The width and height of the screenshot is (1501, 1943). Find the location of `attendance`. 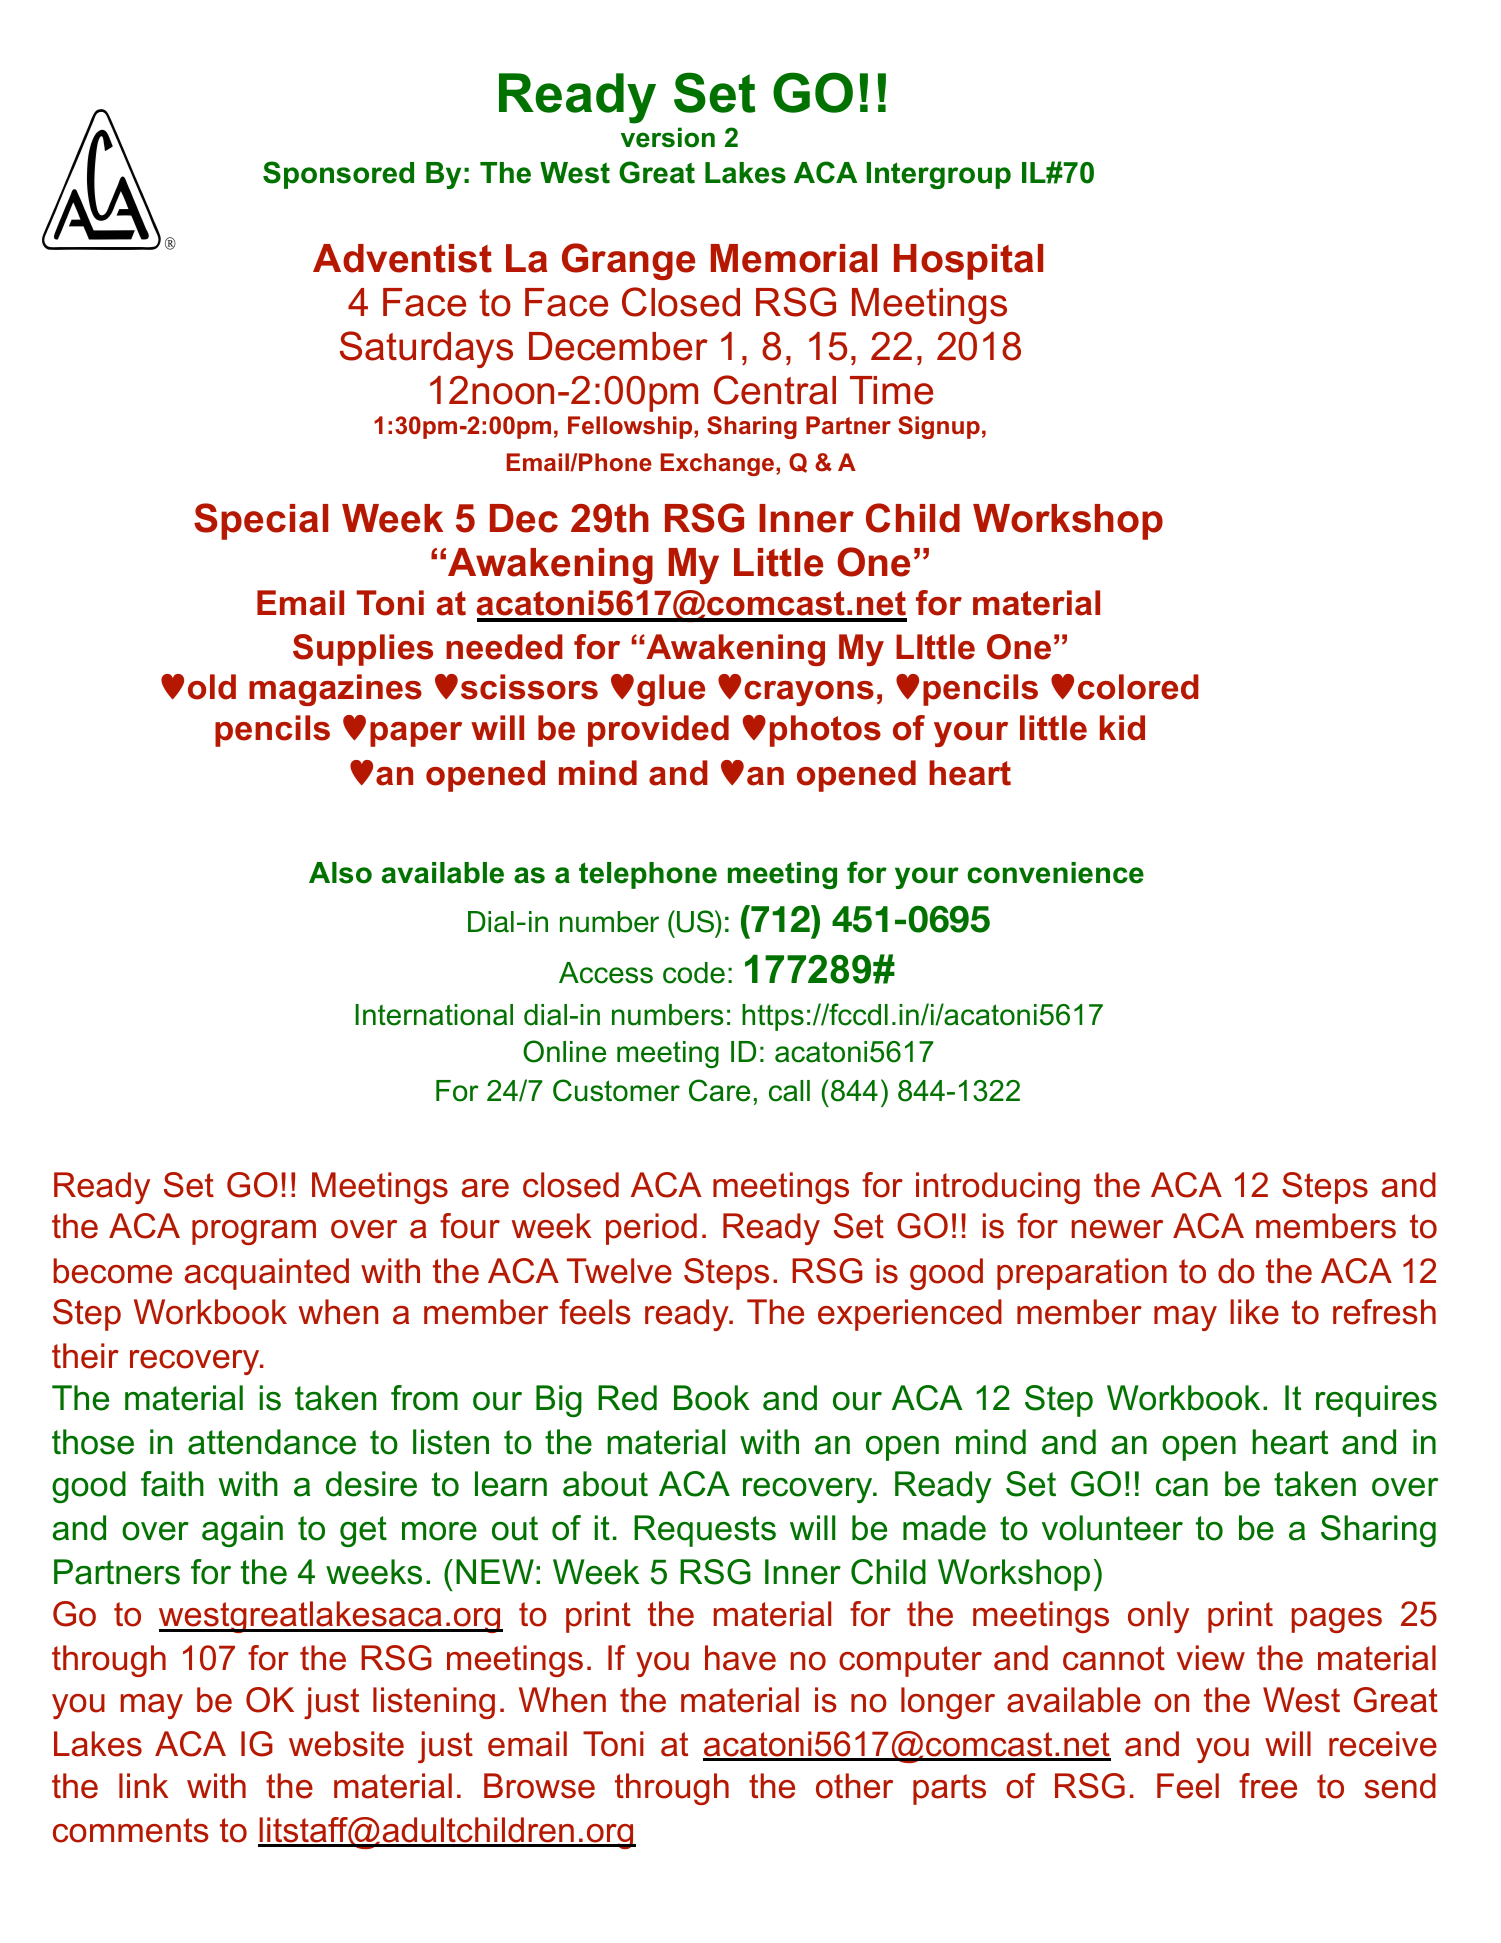

attendance is located at coordinates (272, 1442).
